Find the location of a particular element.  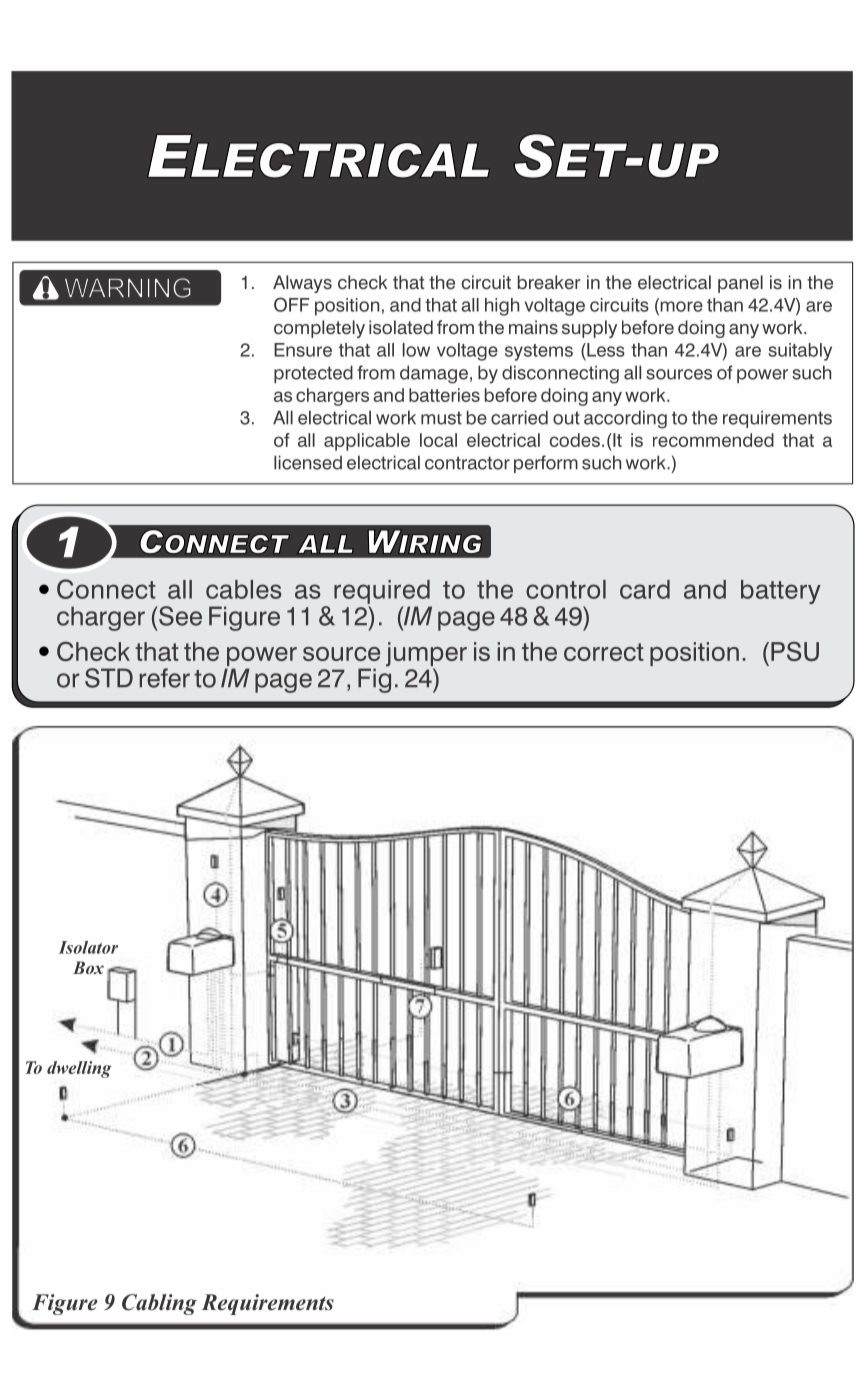

PSU is located at coordinates (795, 651).
